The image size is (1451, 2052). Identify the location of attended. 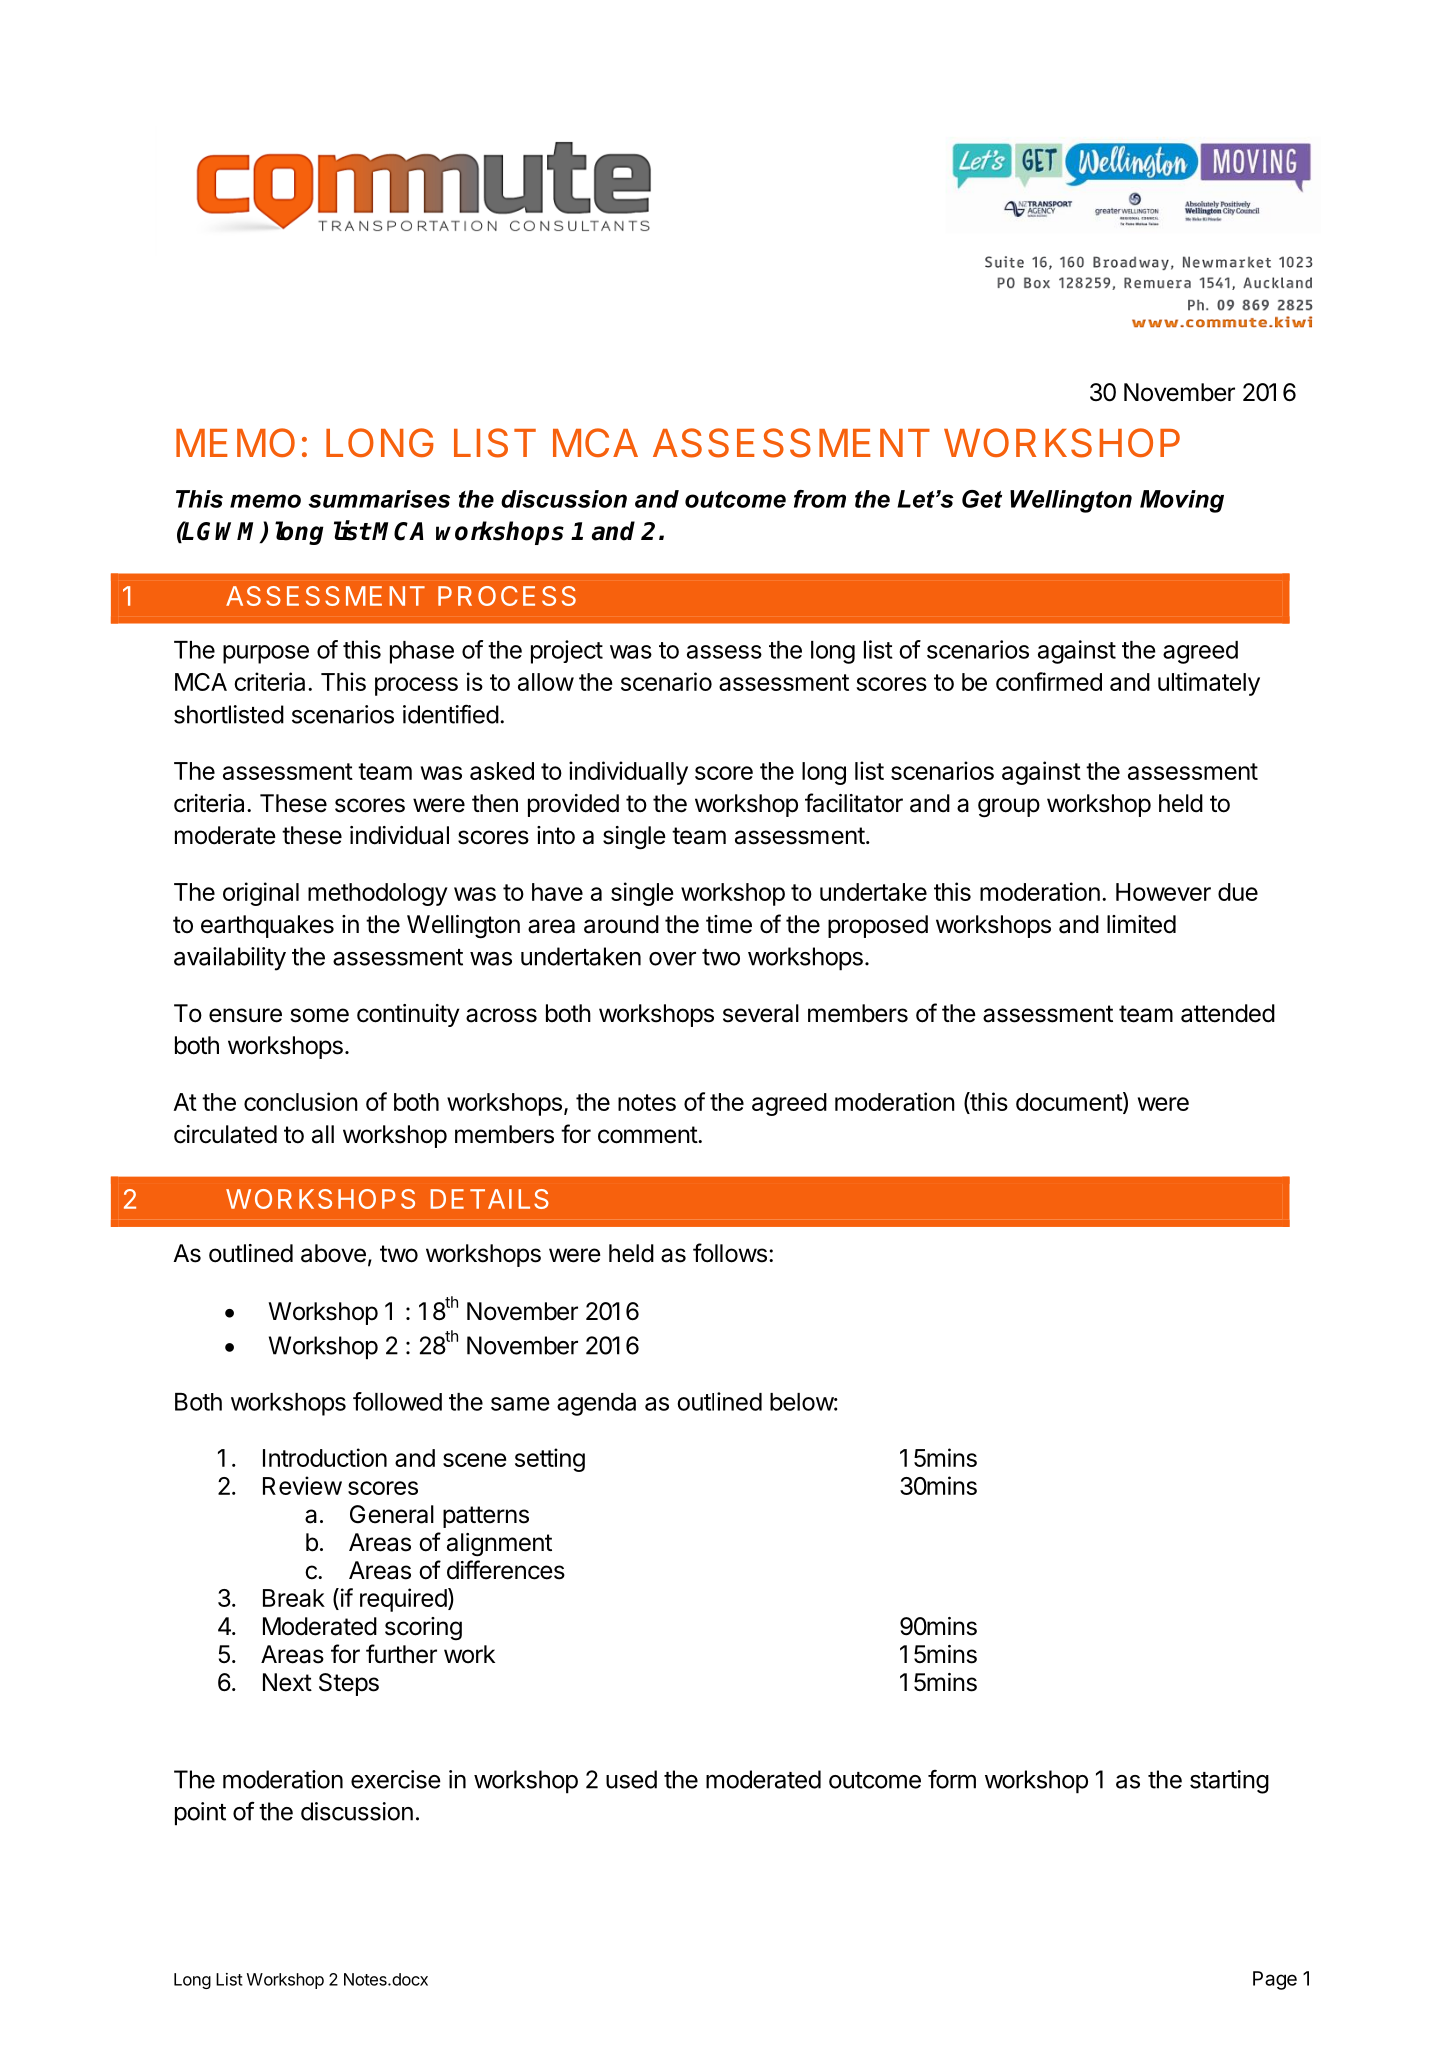
(1228, 1013).
